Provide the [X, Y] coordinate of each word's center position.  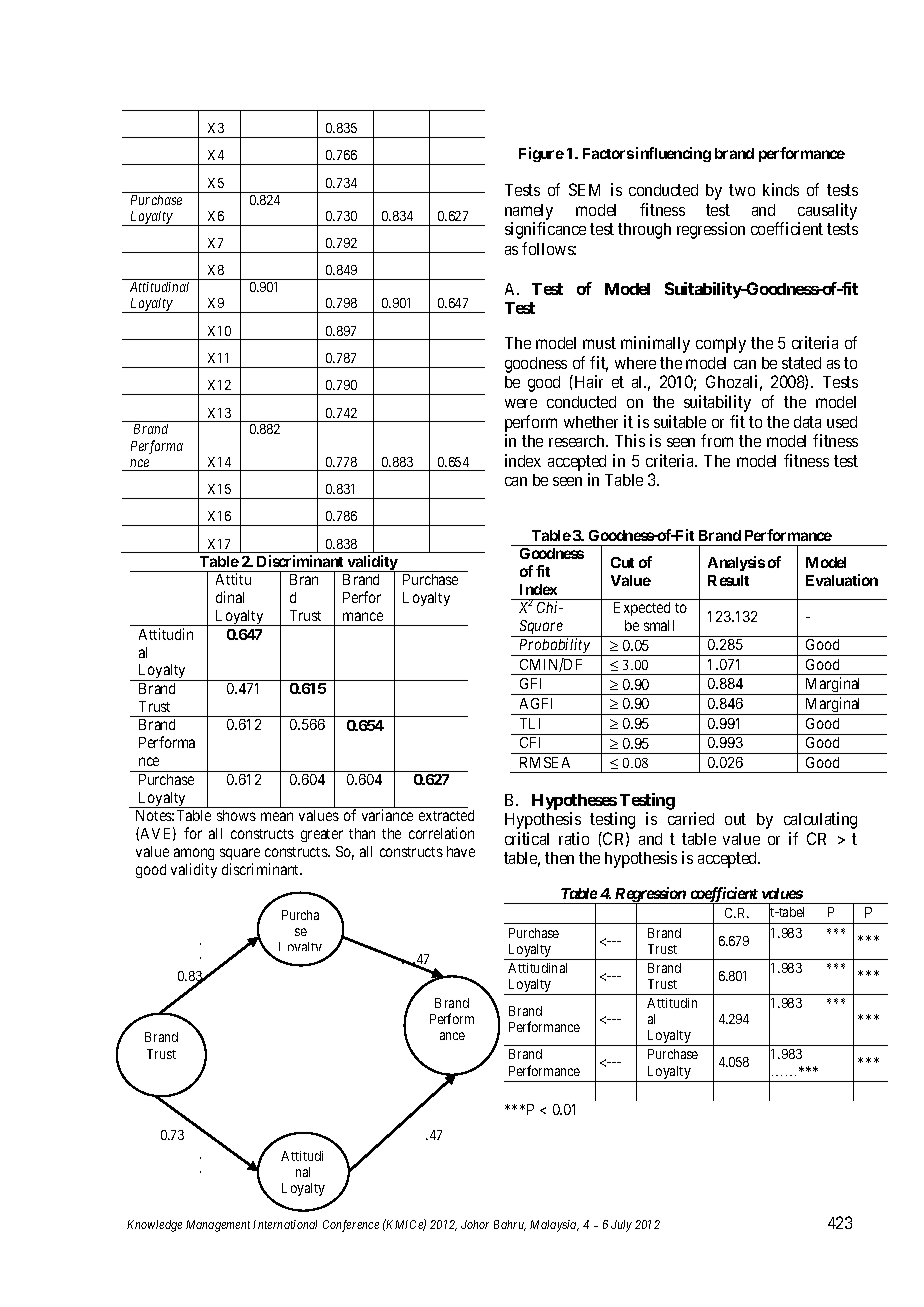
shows [236, 815]
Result [728, 580]
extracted [446, 815]
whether [591, 422]
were [521, 403]
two [742, 190]
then [559, 858]
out [735, 819]
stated [801, 363]
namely [529, 212]
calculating [820, 820]
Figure [541, 154]
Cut [622, 562]
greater [322, 835]
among [194, 854]
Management [218, 1226]
